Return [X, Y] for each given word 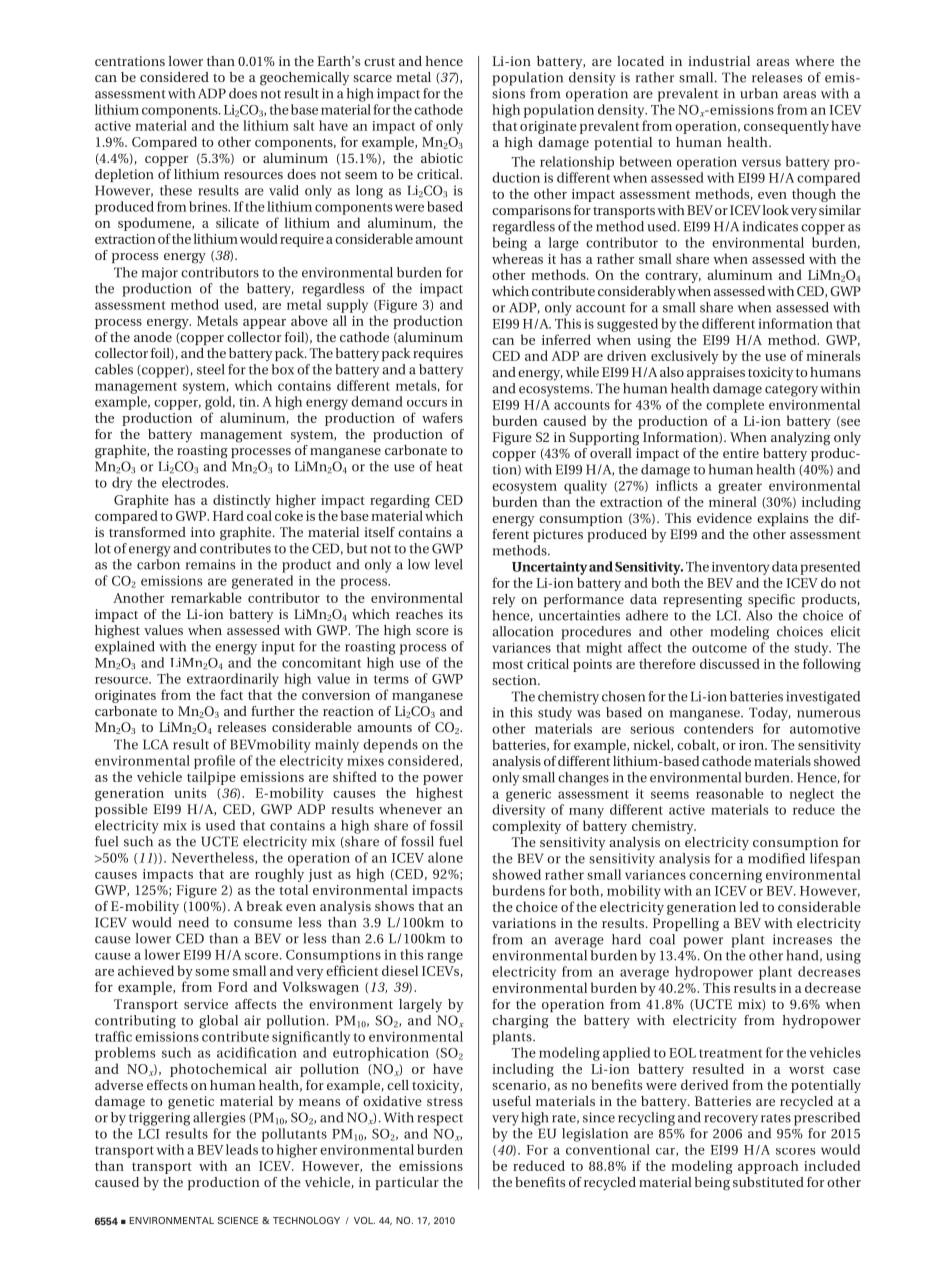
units [190, 793]
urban [759, 93]
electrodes [194, 482]
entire [741, 453]
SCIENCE [238, 1220]
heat [449, 466]
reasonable [730, 793]
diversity [518, 811]
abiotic [442, 158]
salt [303, 125]
